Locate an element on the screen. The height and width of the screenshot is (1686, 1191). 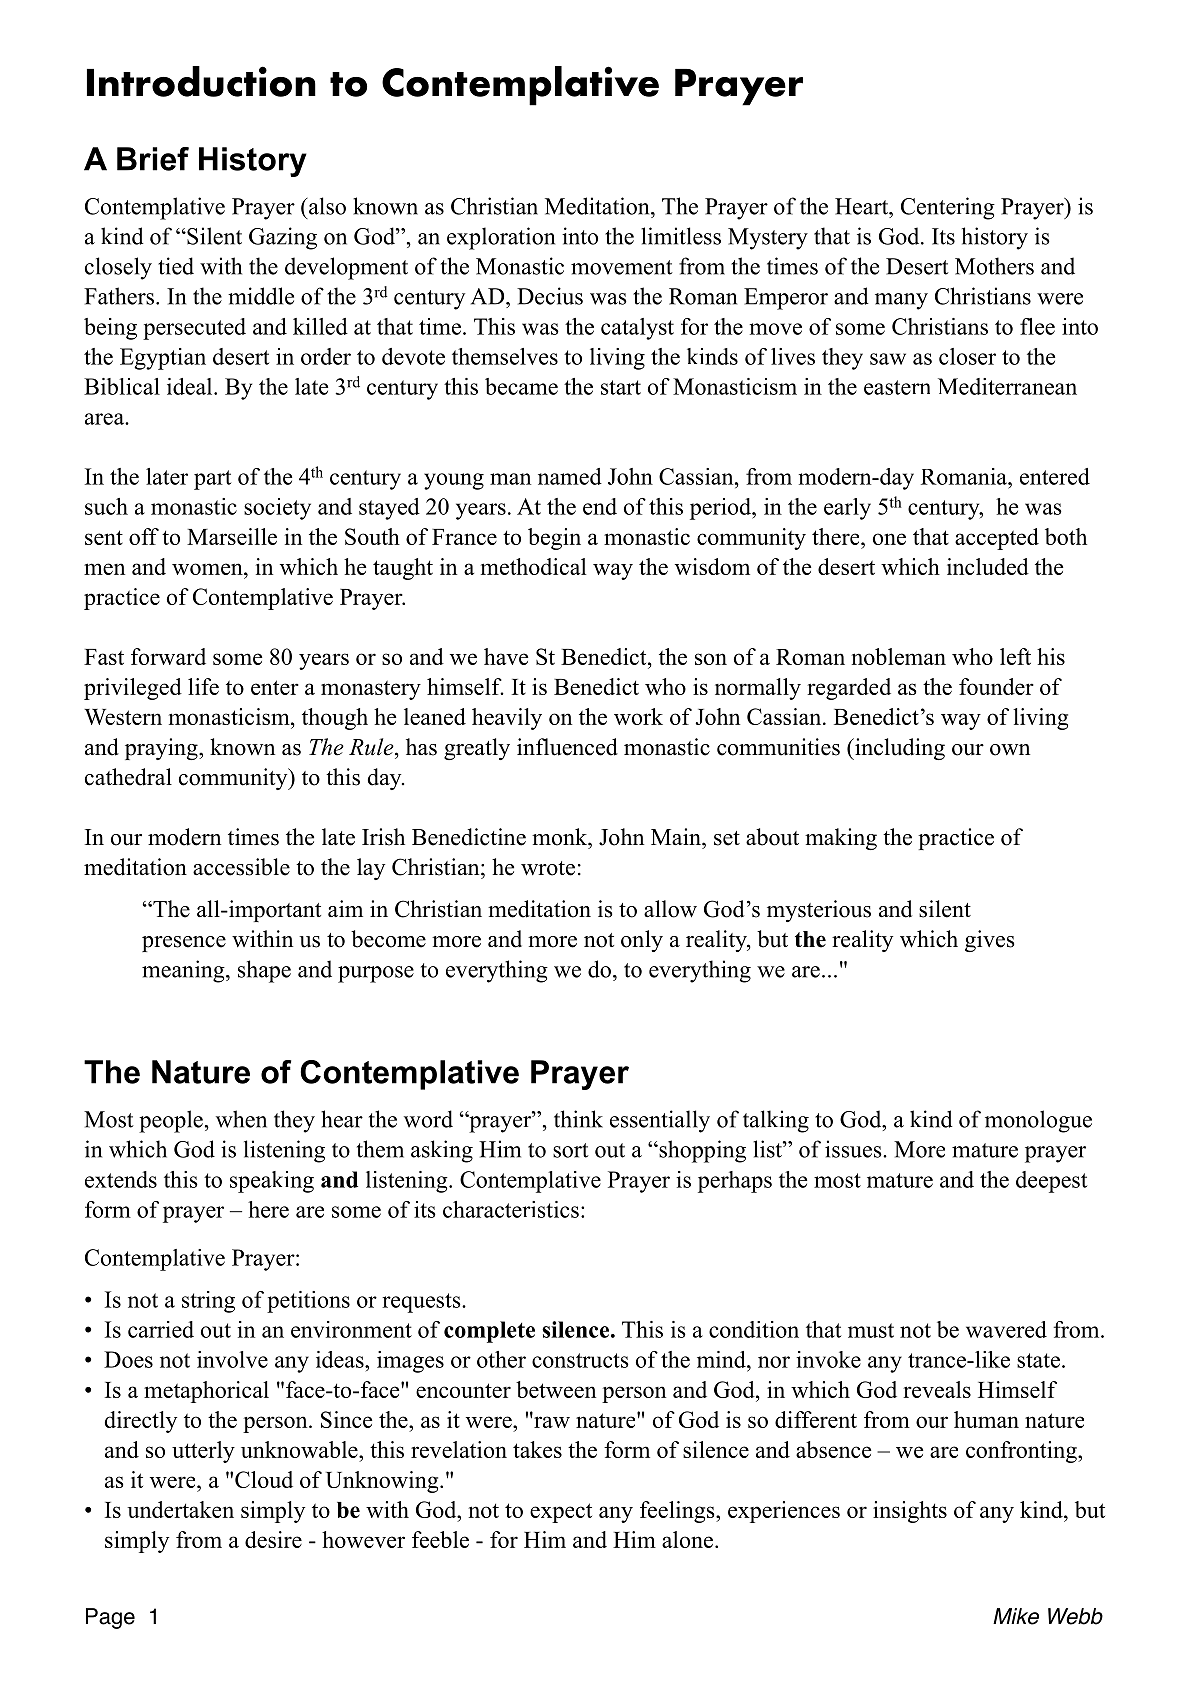
methodical is located at coordinates (533, 566).
